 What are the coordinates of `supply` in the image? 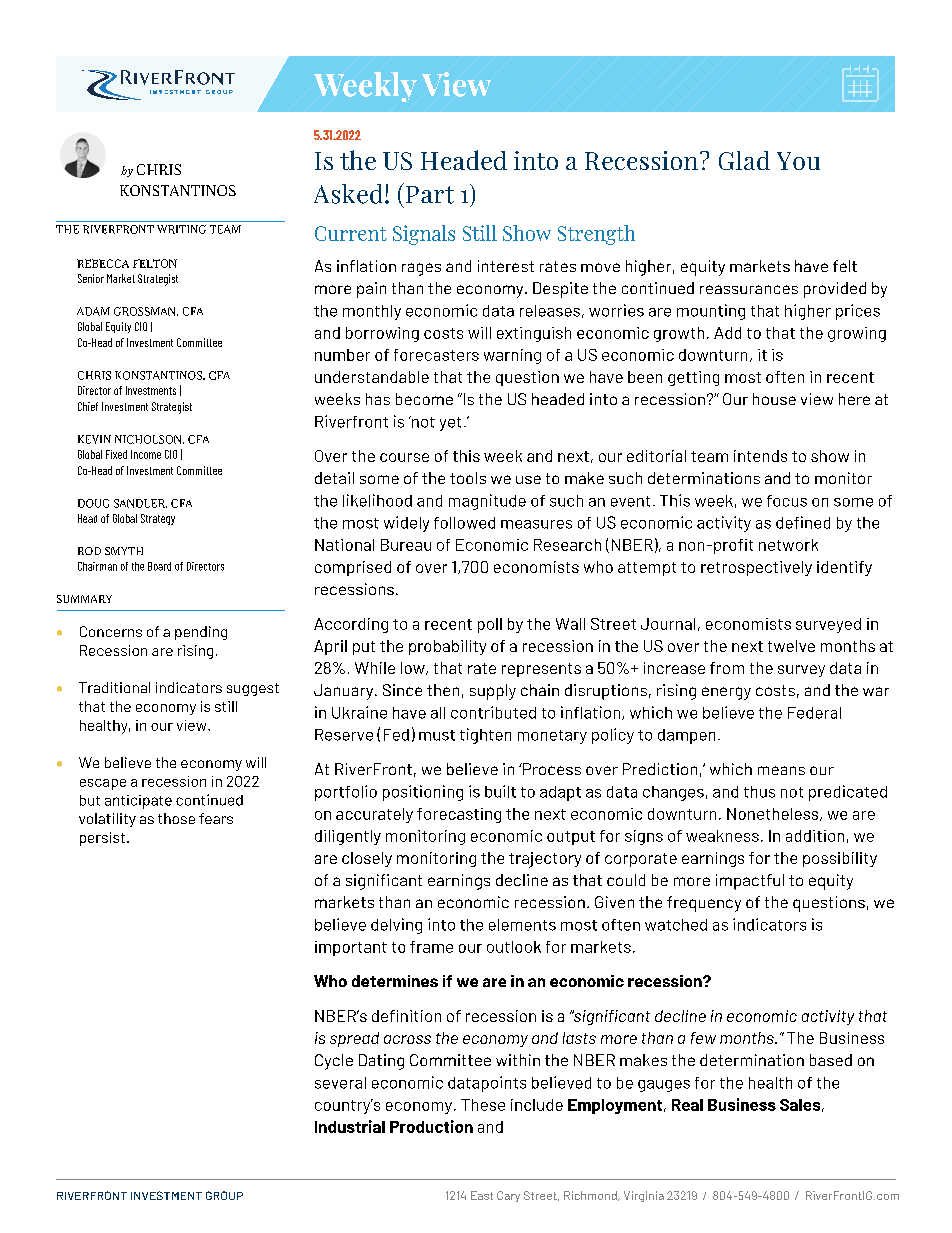 It's located at (493, 692).
